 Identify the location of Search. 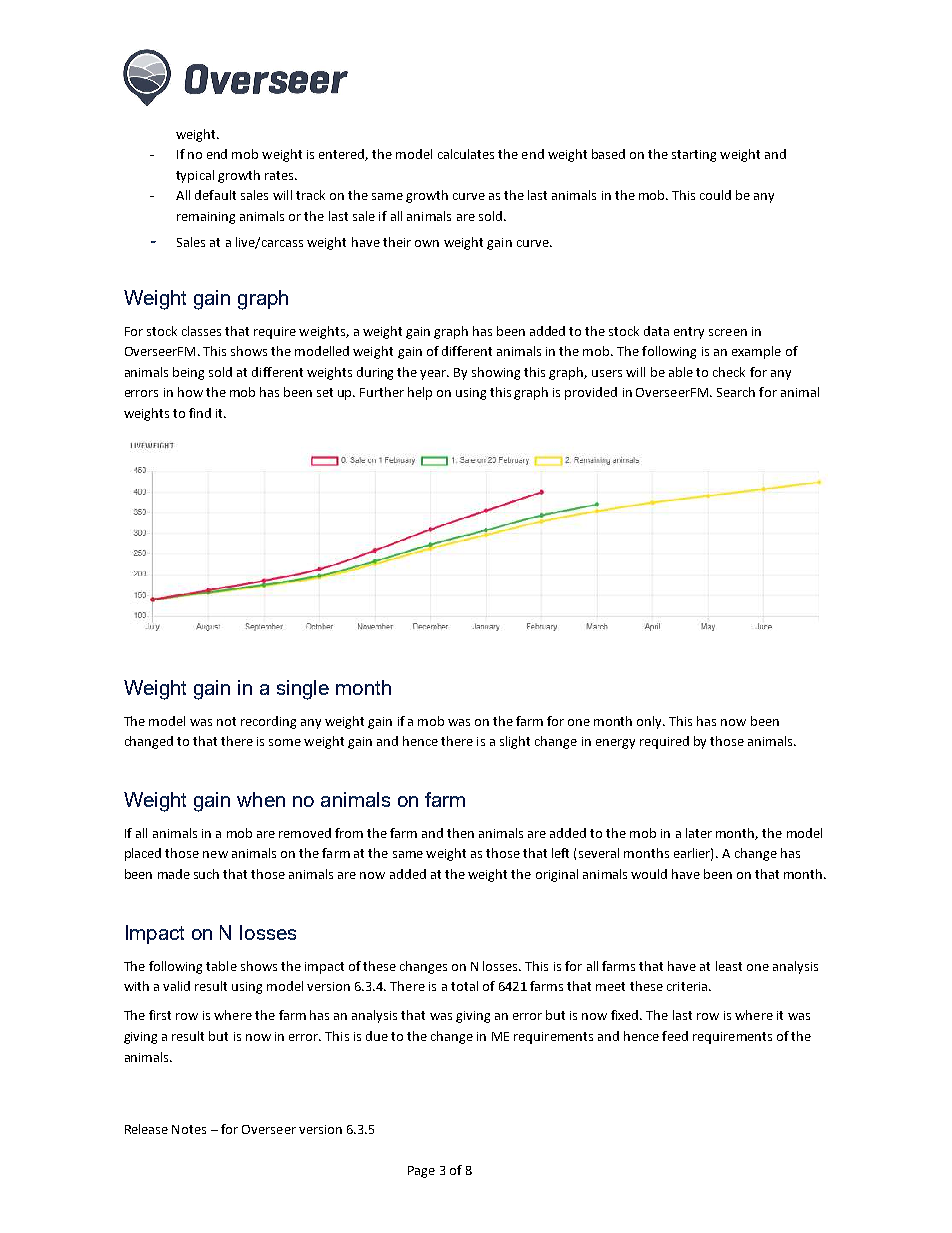
(736, 392).
